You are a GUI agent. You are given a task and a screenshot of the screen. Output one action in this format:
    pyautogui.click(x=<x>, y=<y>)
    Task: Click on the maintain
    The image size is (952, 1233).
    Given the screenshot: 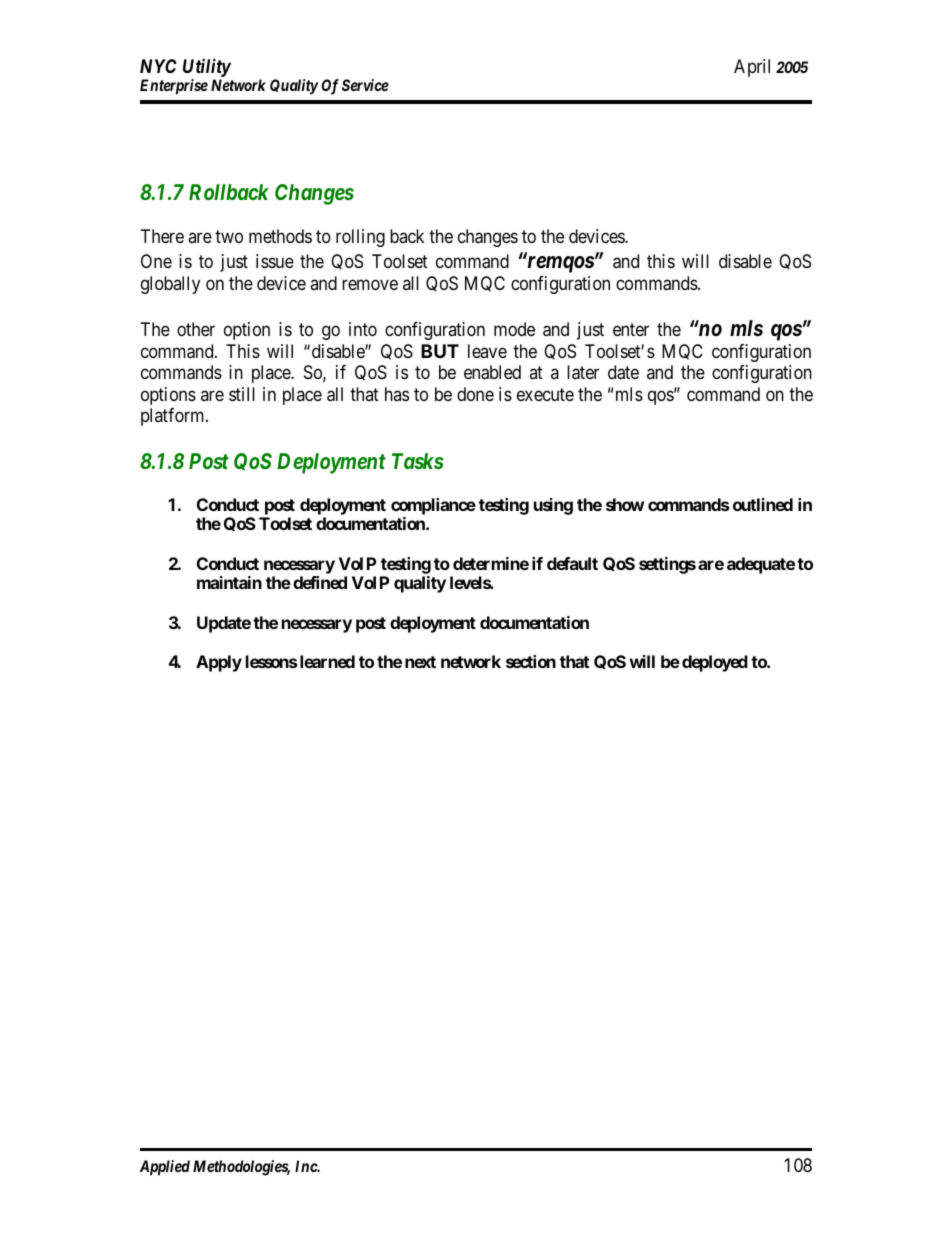 What is the action you would take?
    pyautogui.click(x=229, y=582)
